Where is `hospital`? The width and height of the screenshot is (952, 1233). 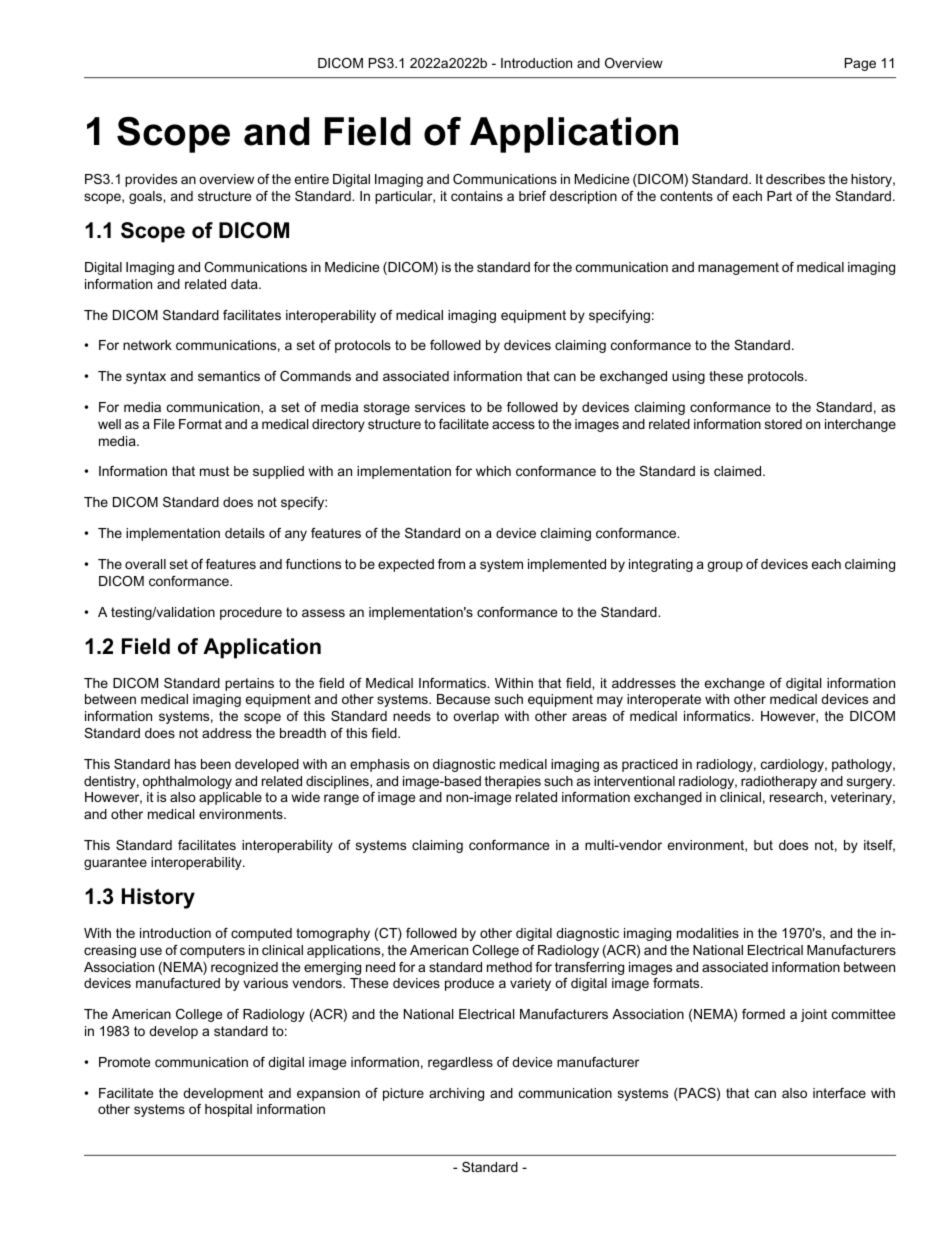 hospital is located at coordinates (228, 1110).
